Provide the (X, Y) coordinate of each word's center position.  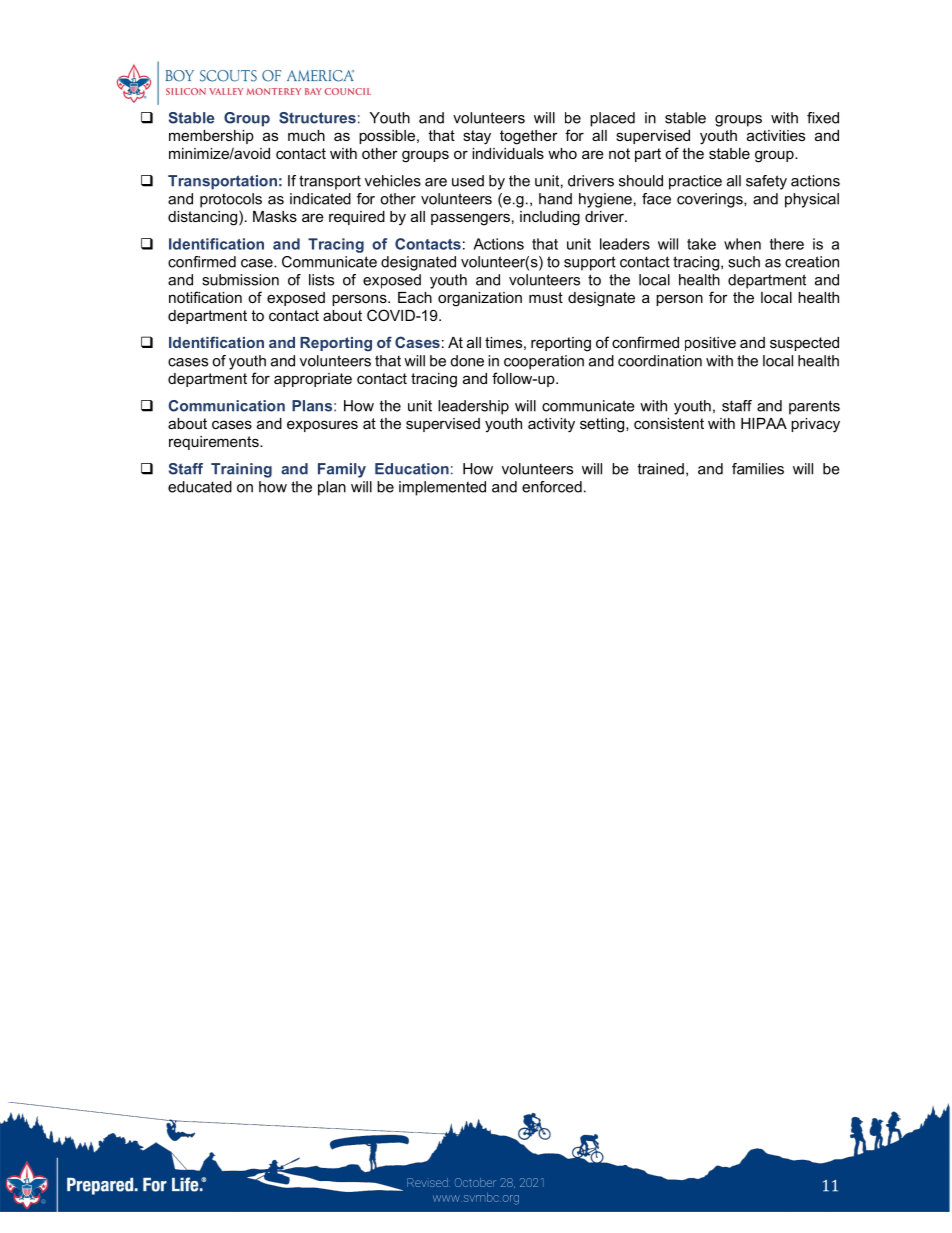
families (758, 469)
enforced (552, 487)
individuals (508, 153)
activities (776, 135)
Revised (428, 1182)
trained (661, 469)
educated (200, 487)
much (306, 135)
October (475, 1182)
